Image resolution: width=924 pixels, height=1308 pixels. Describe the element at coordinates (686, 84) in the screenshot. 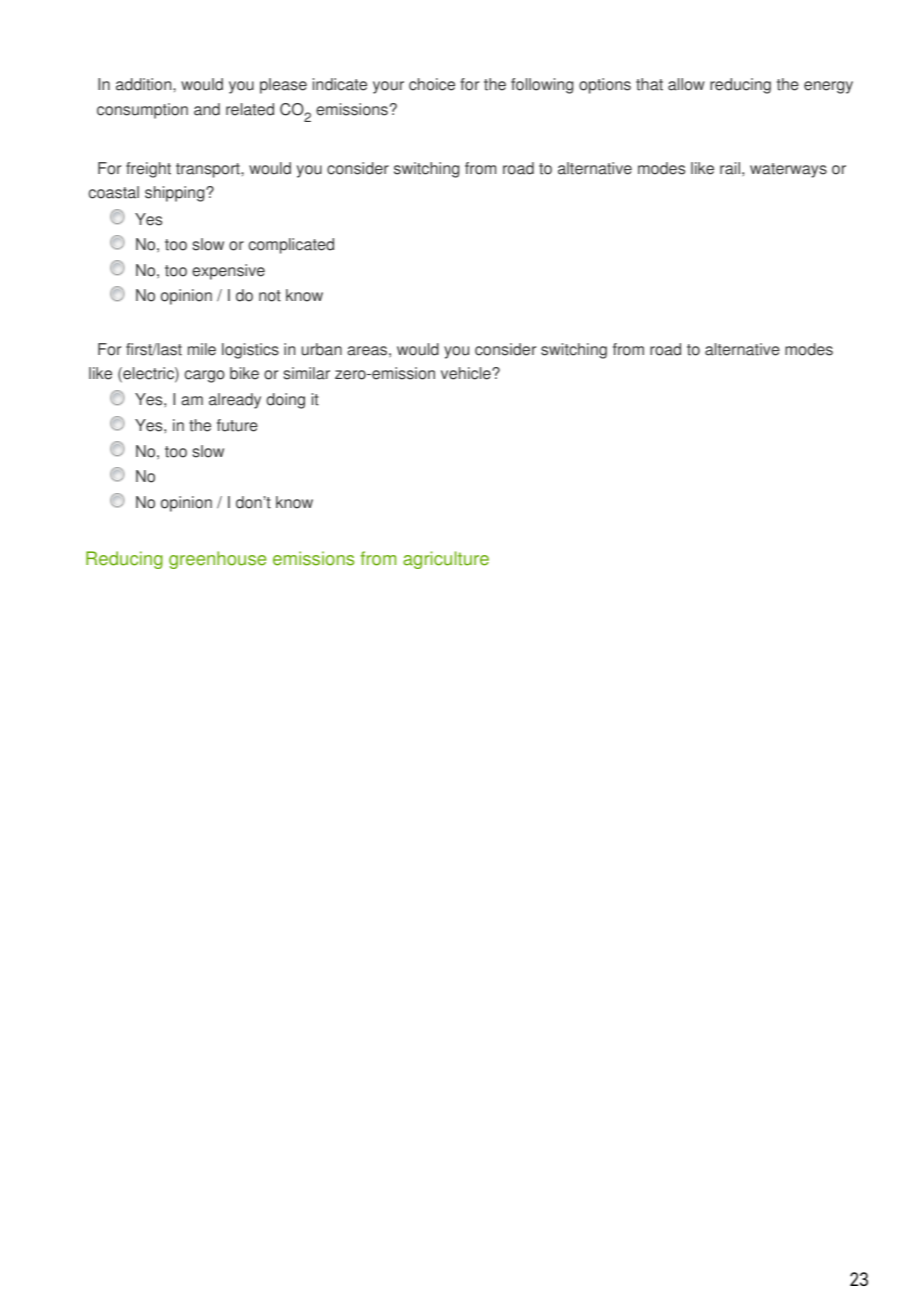

I see `allow` at that location.
